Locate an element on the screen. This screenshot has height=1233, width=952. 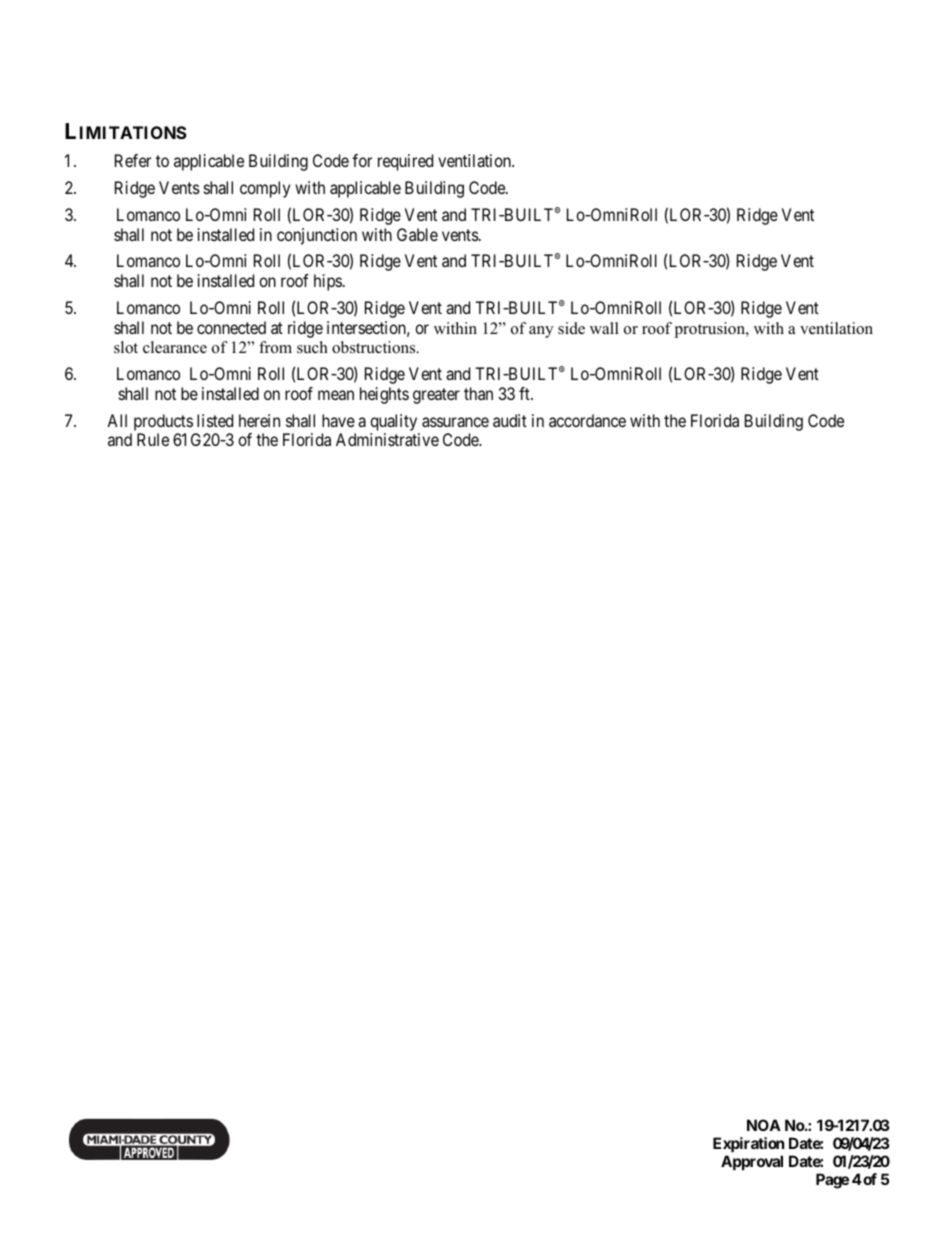
Rule is located at coordinates (153, 439).
